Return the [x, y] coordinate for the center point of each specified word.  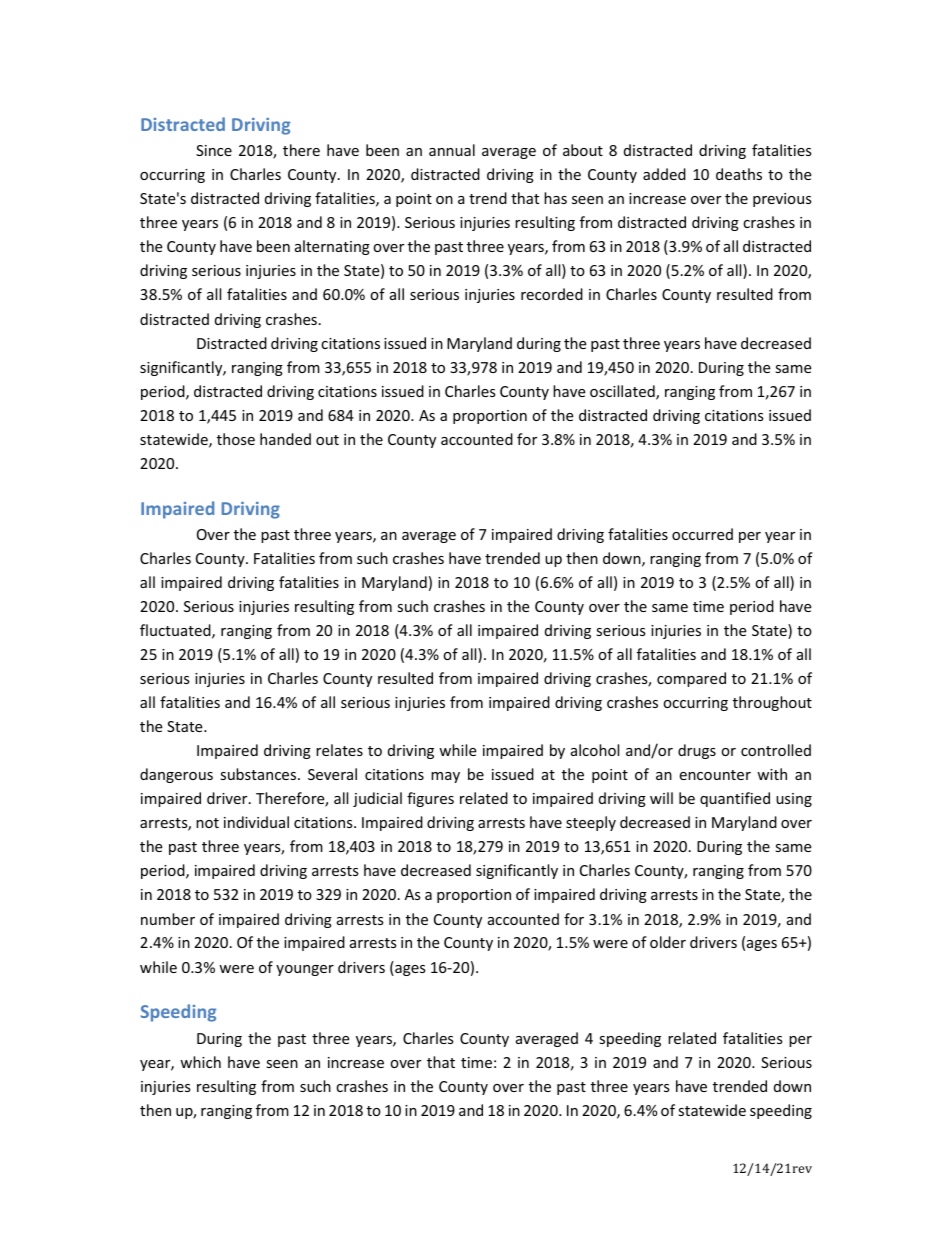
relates [339, 750]
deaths [739, 174]
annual [452, 150]
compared [691, 679]
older [668, 942]
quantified [735, 799]
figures [430, 799]
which [200, 1062]
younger [305, 970]
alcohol [595, 750]
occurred [702, 534]
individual [256, 822]
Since [214, 150]
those [236, 439]
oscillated [623, 392]
